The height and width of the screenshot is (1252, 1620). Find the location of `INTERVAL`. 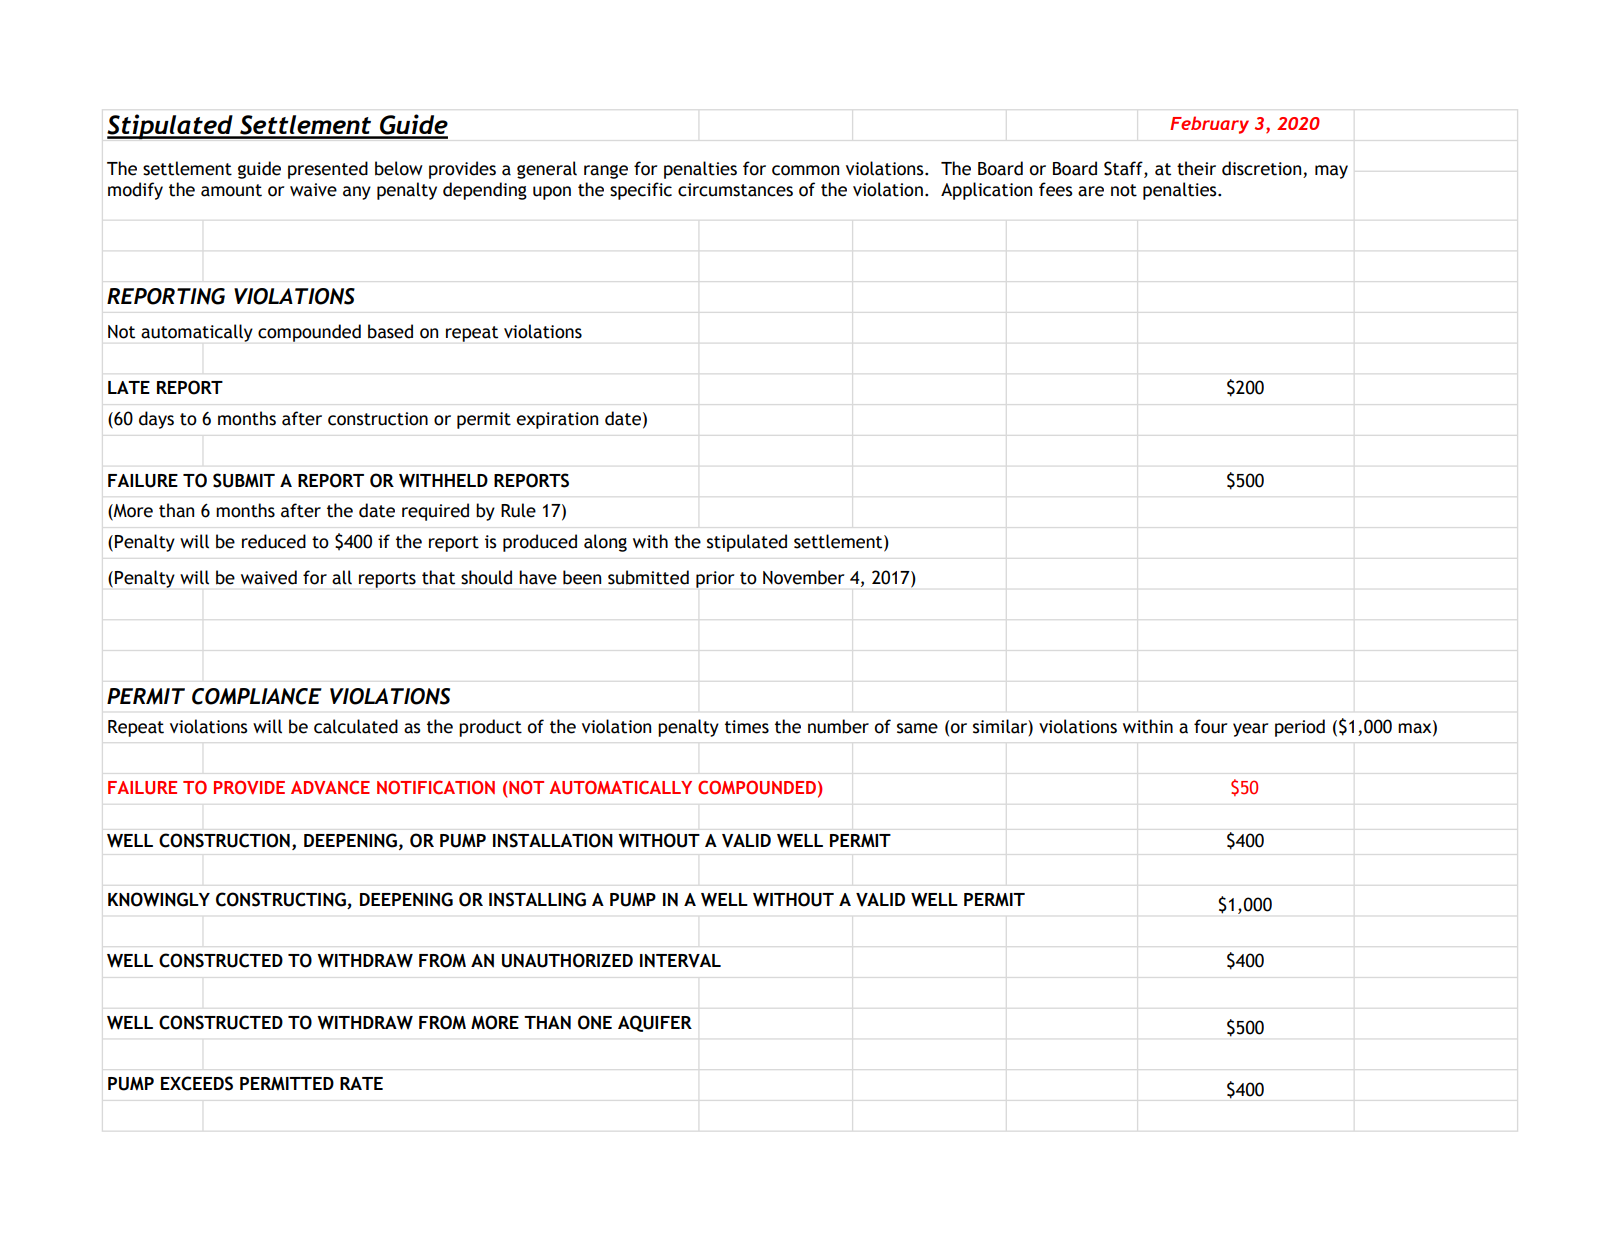

INTERVAL is located at coordinates (680, 961).
